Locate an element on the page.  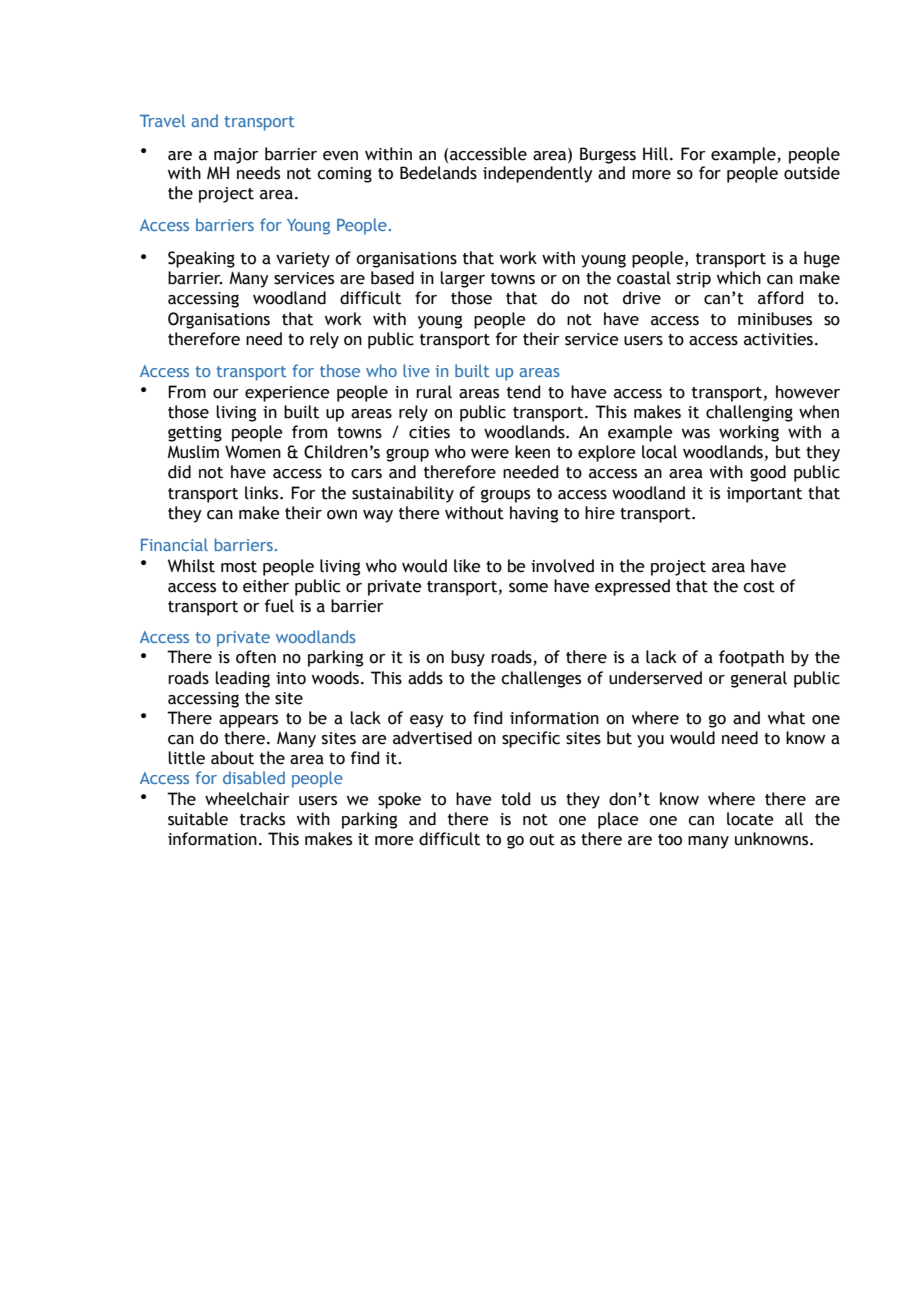
tracks is located at coordinates (262, 819).
